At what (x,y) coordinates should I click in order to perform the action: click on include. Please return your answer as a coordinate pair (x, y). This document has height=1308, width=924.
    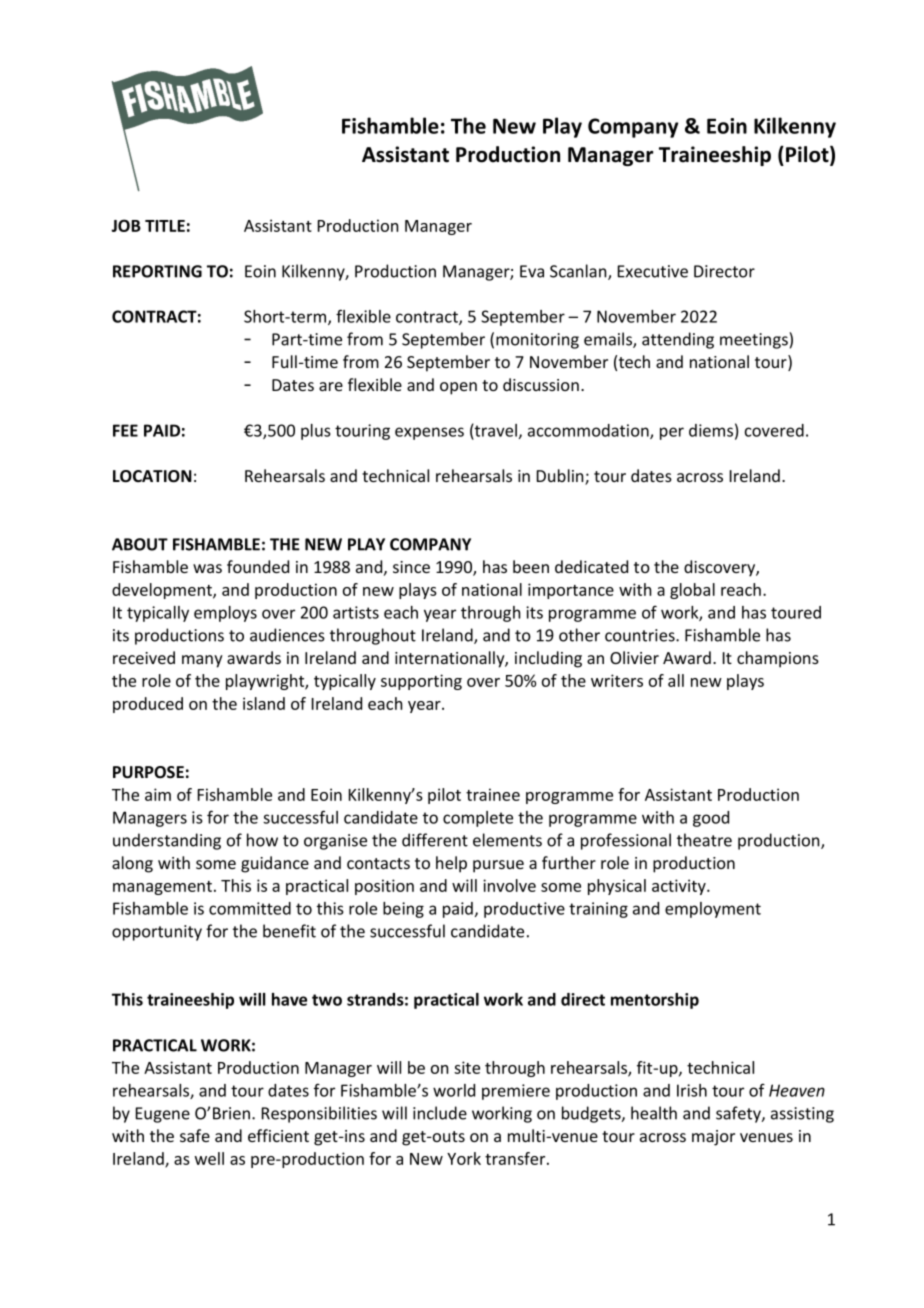
    Looking at the image, I should click on (440, 1113).
